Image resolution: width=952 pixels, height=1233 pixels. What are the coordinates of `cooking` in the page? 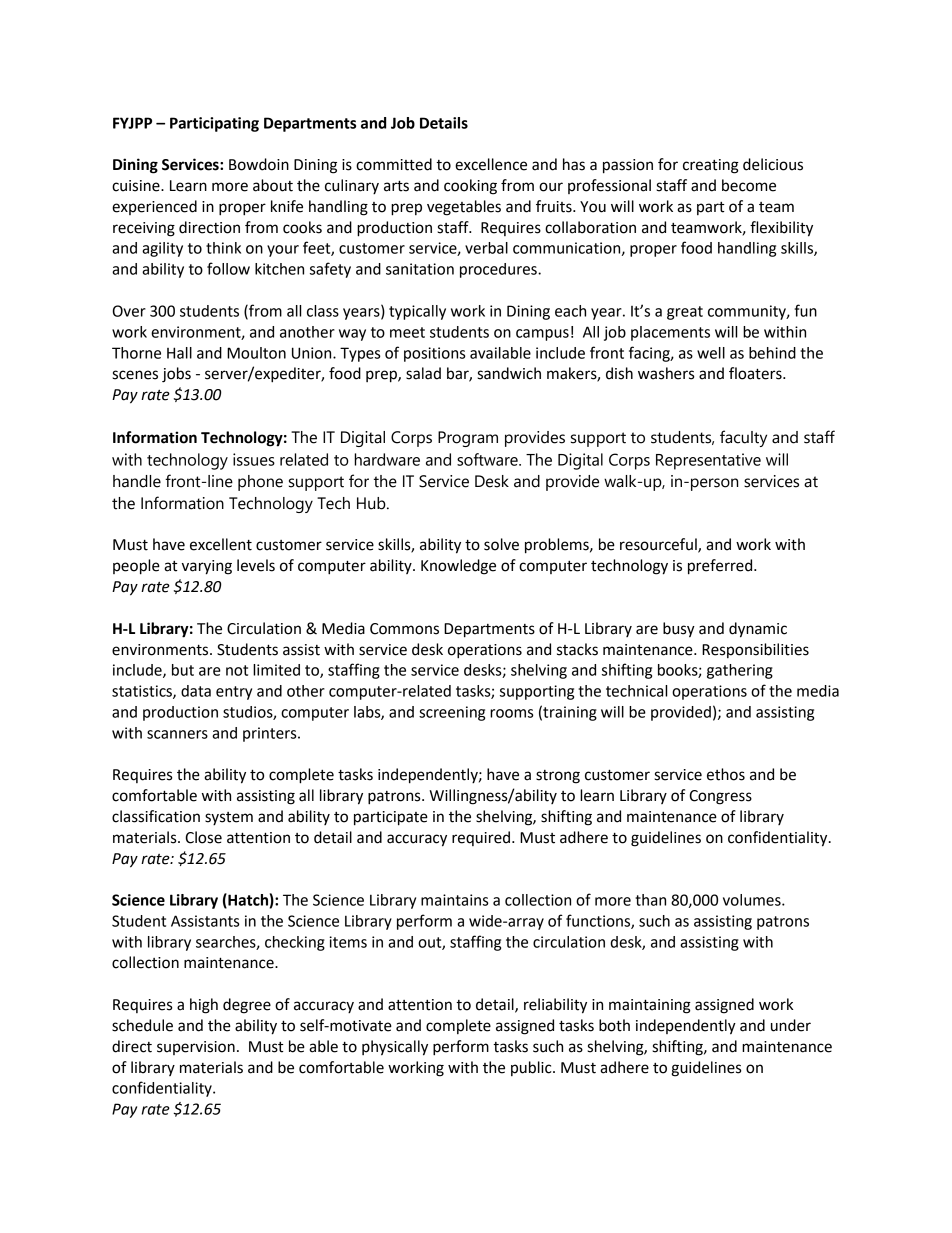 It's located at (470, 187).
